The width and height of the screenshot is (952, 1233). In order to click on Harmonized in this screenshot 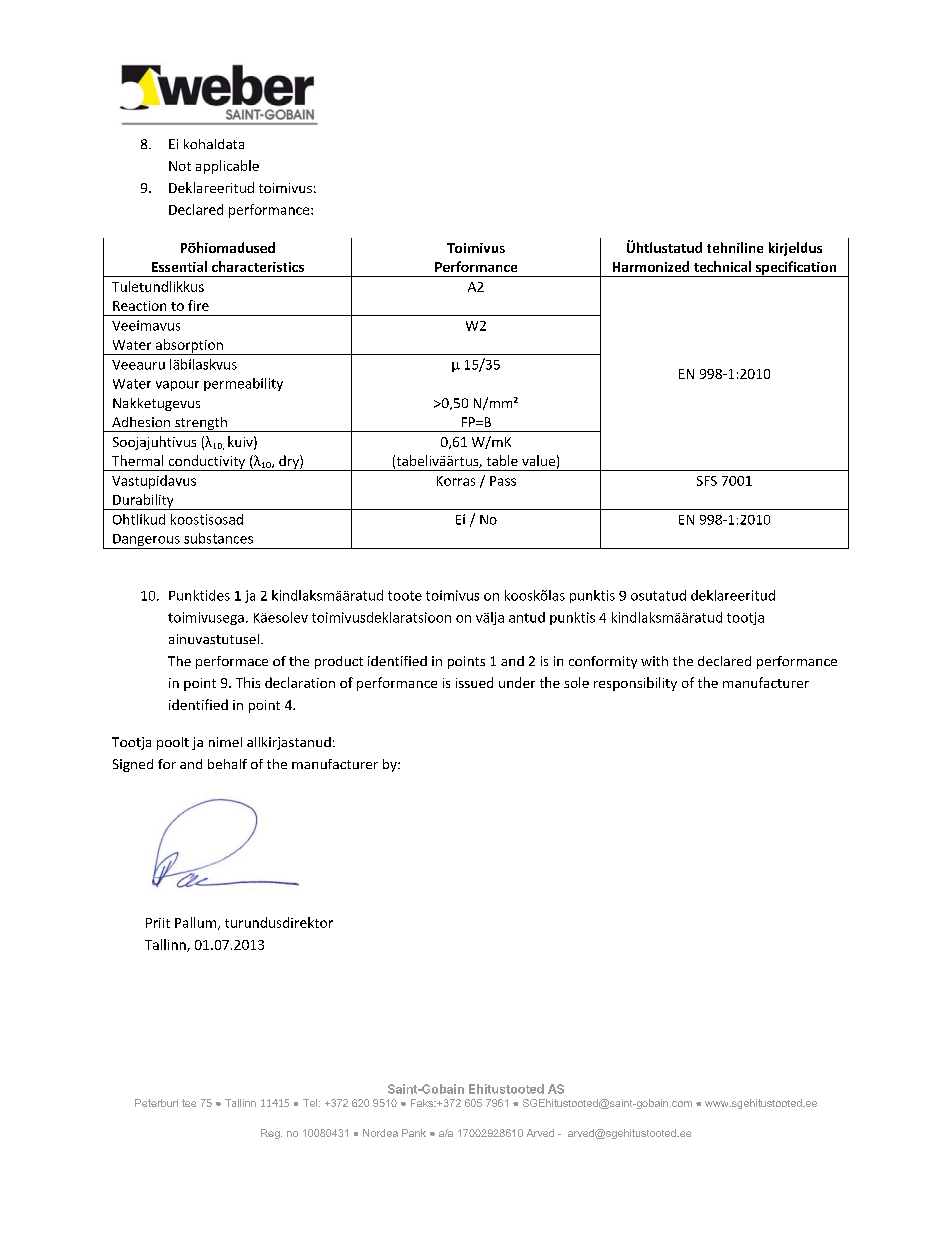, I will do `click(651, 266)`.
